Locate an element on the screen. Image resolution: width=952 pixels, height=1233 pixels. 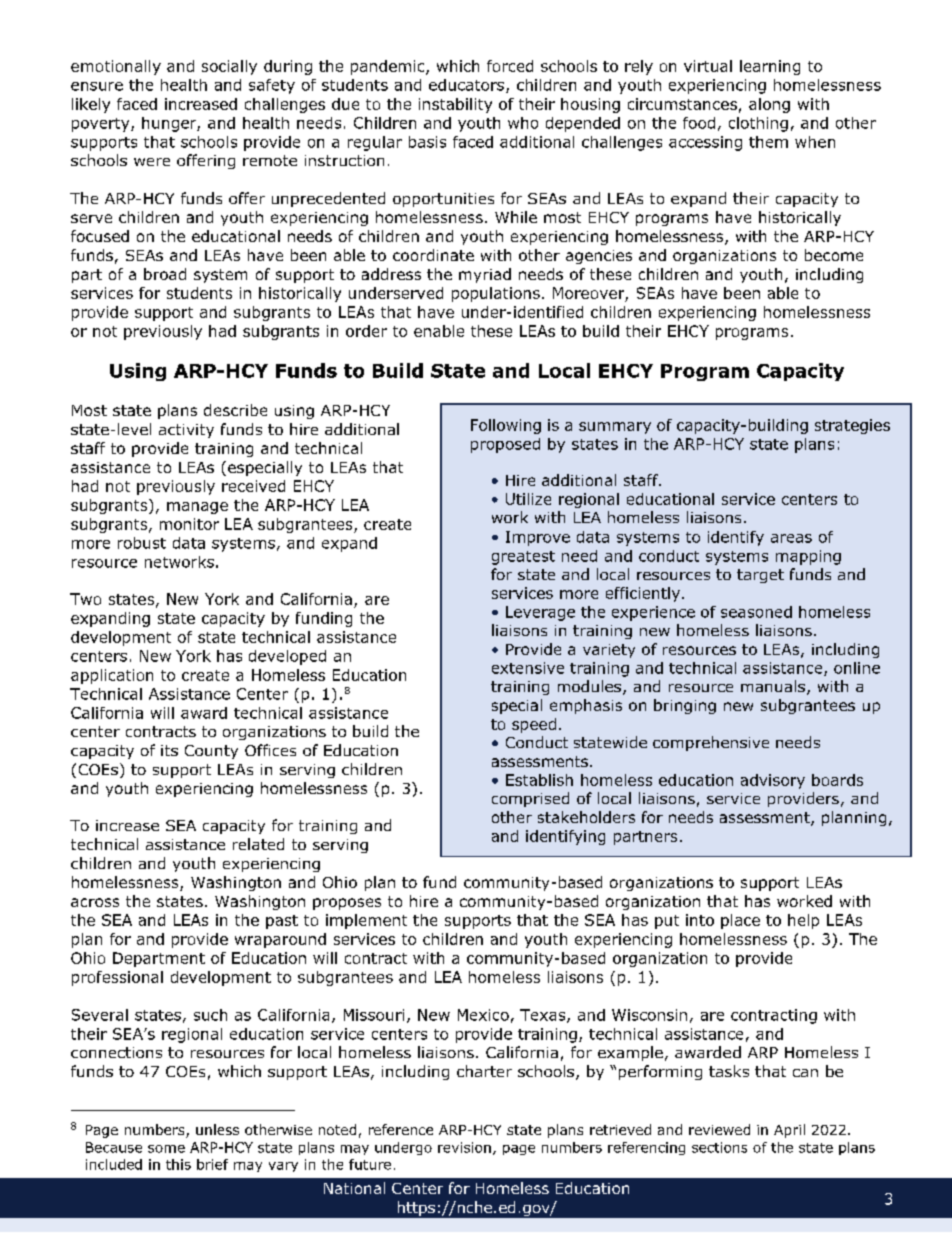
application is located at coordinates (112, 676).
